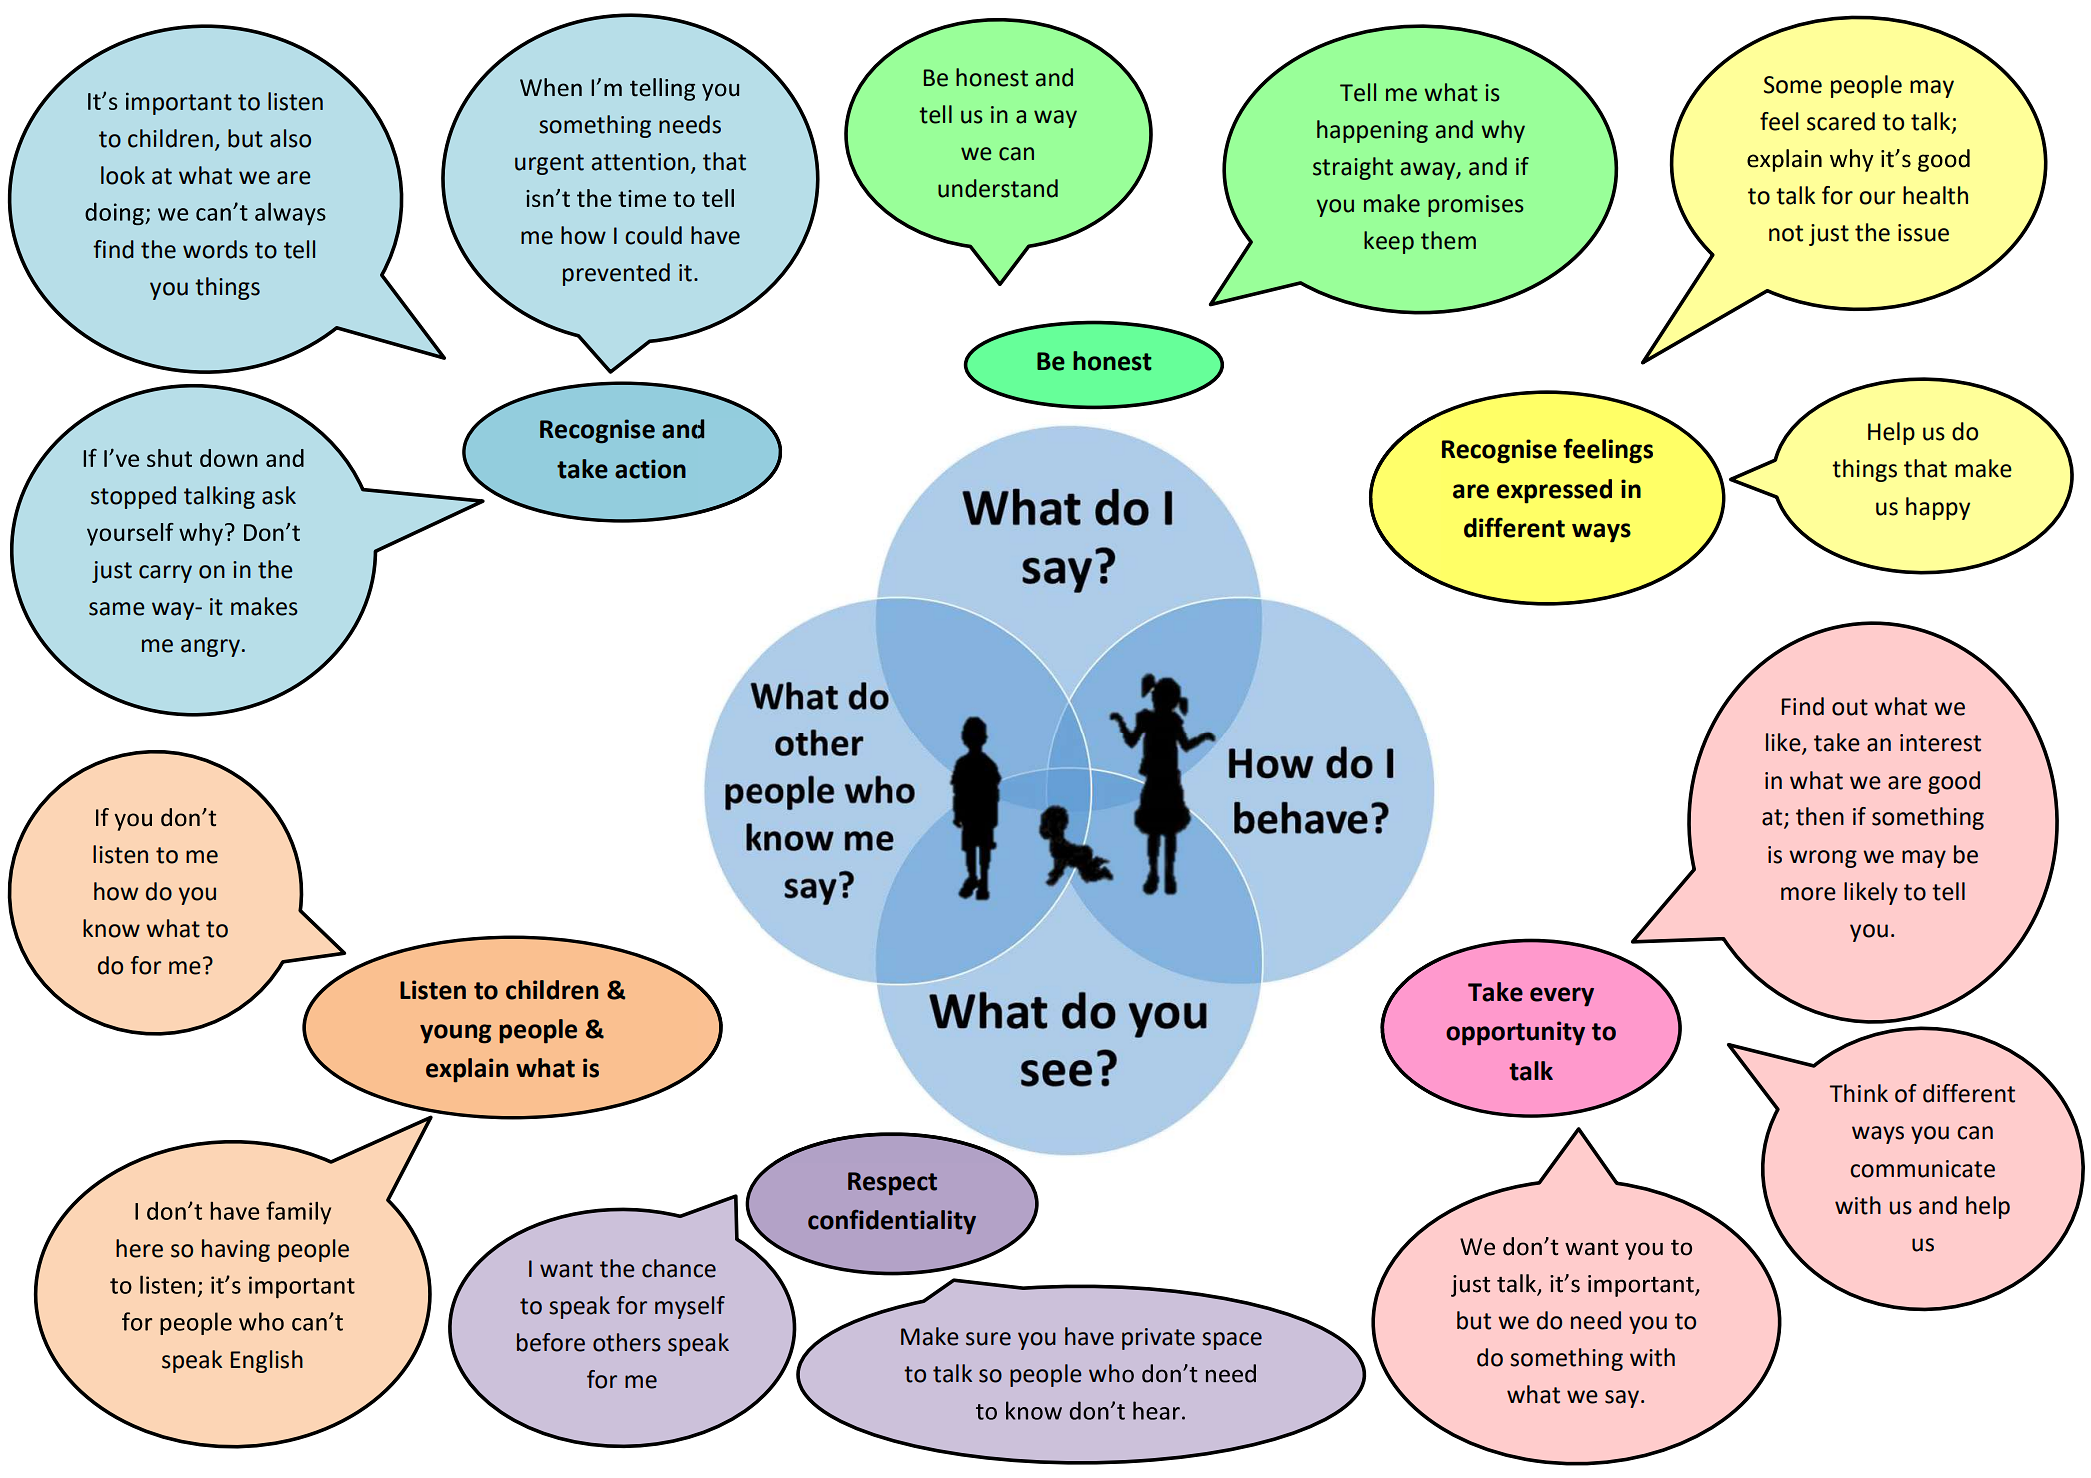 Image resolution: width=2091 pixels, height=1478 pixels. I want to click on happy, so click(1938, 508).
